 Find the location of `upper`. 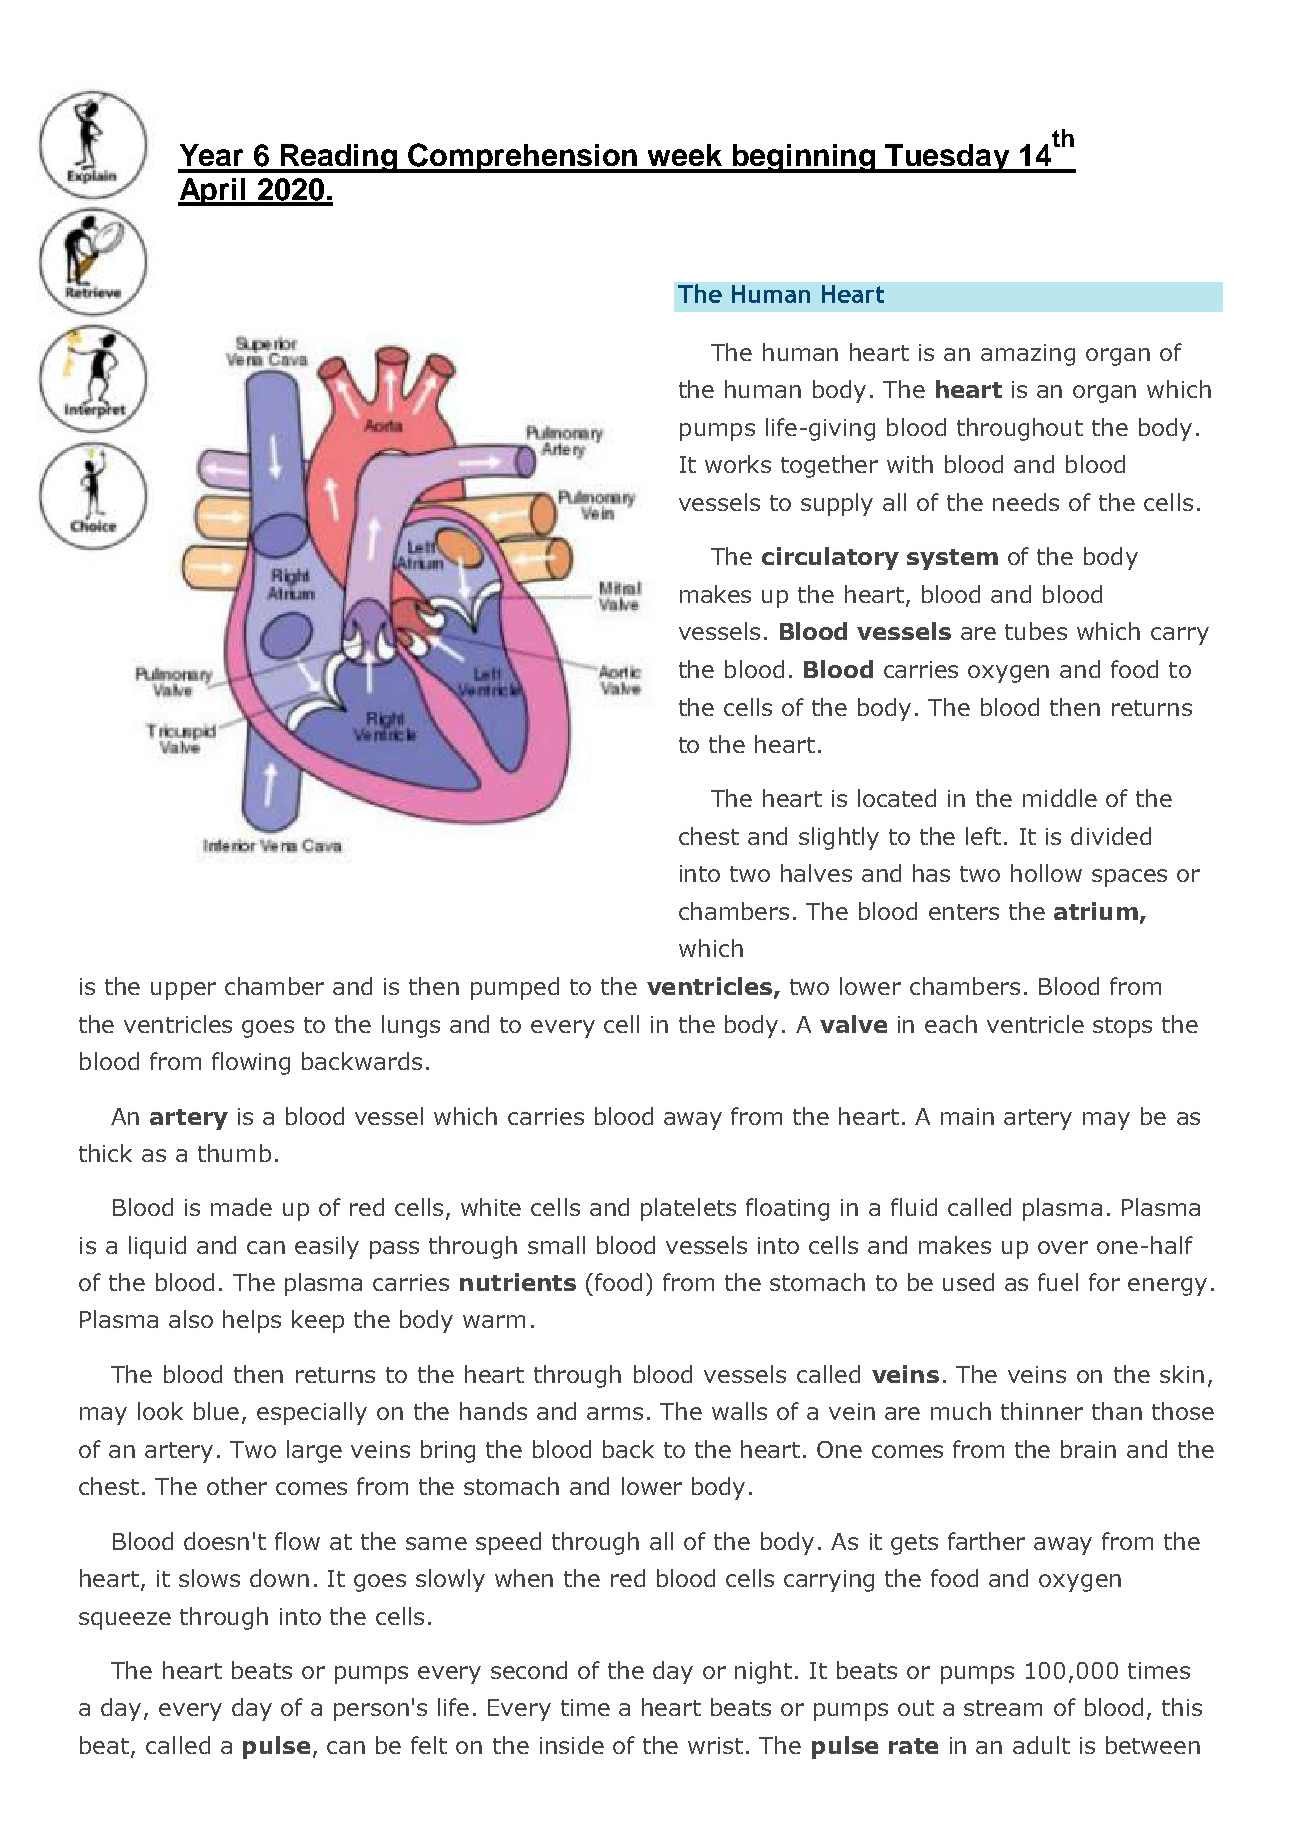

upper is located at coordinates (183, 991).
